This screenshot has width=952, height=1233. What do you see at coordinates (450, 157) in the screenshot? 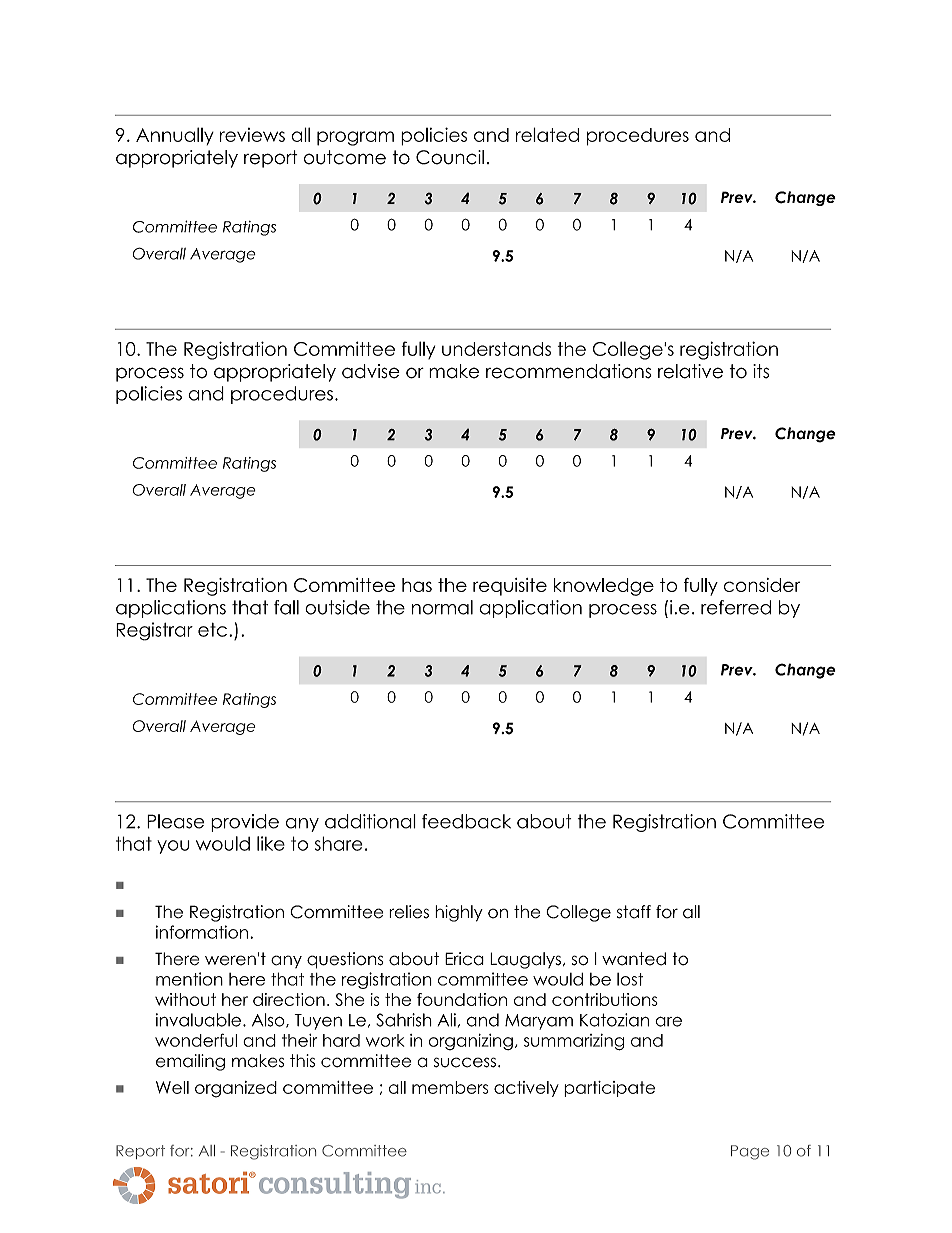
I see `Council` at bounding box center [450, 157].
